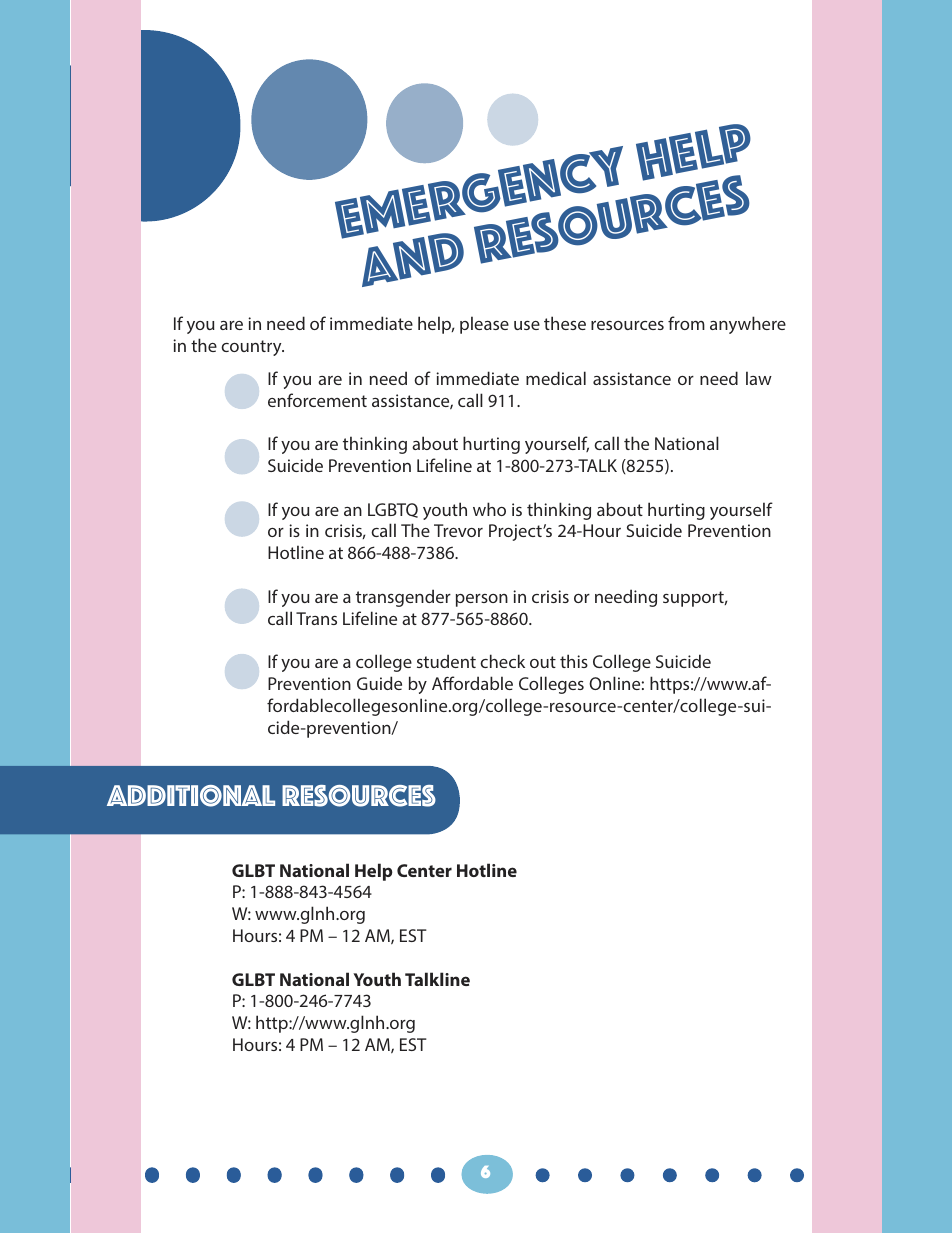 The image size is (952, 1233). I want to click on please, so click(484, 325).
